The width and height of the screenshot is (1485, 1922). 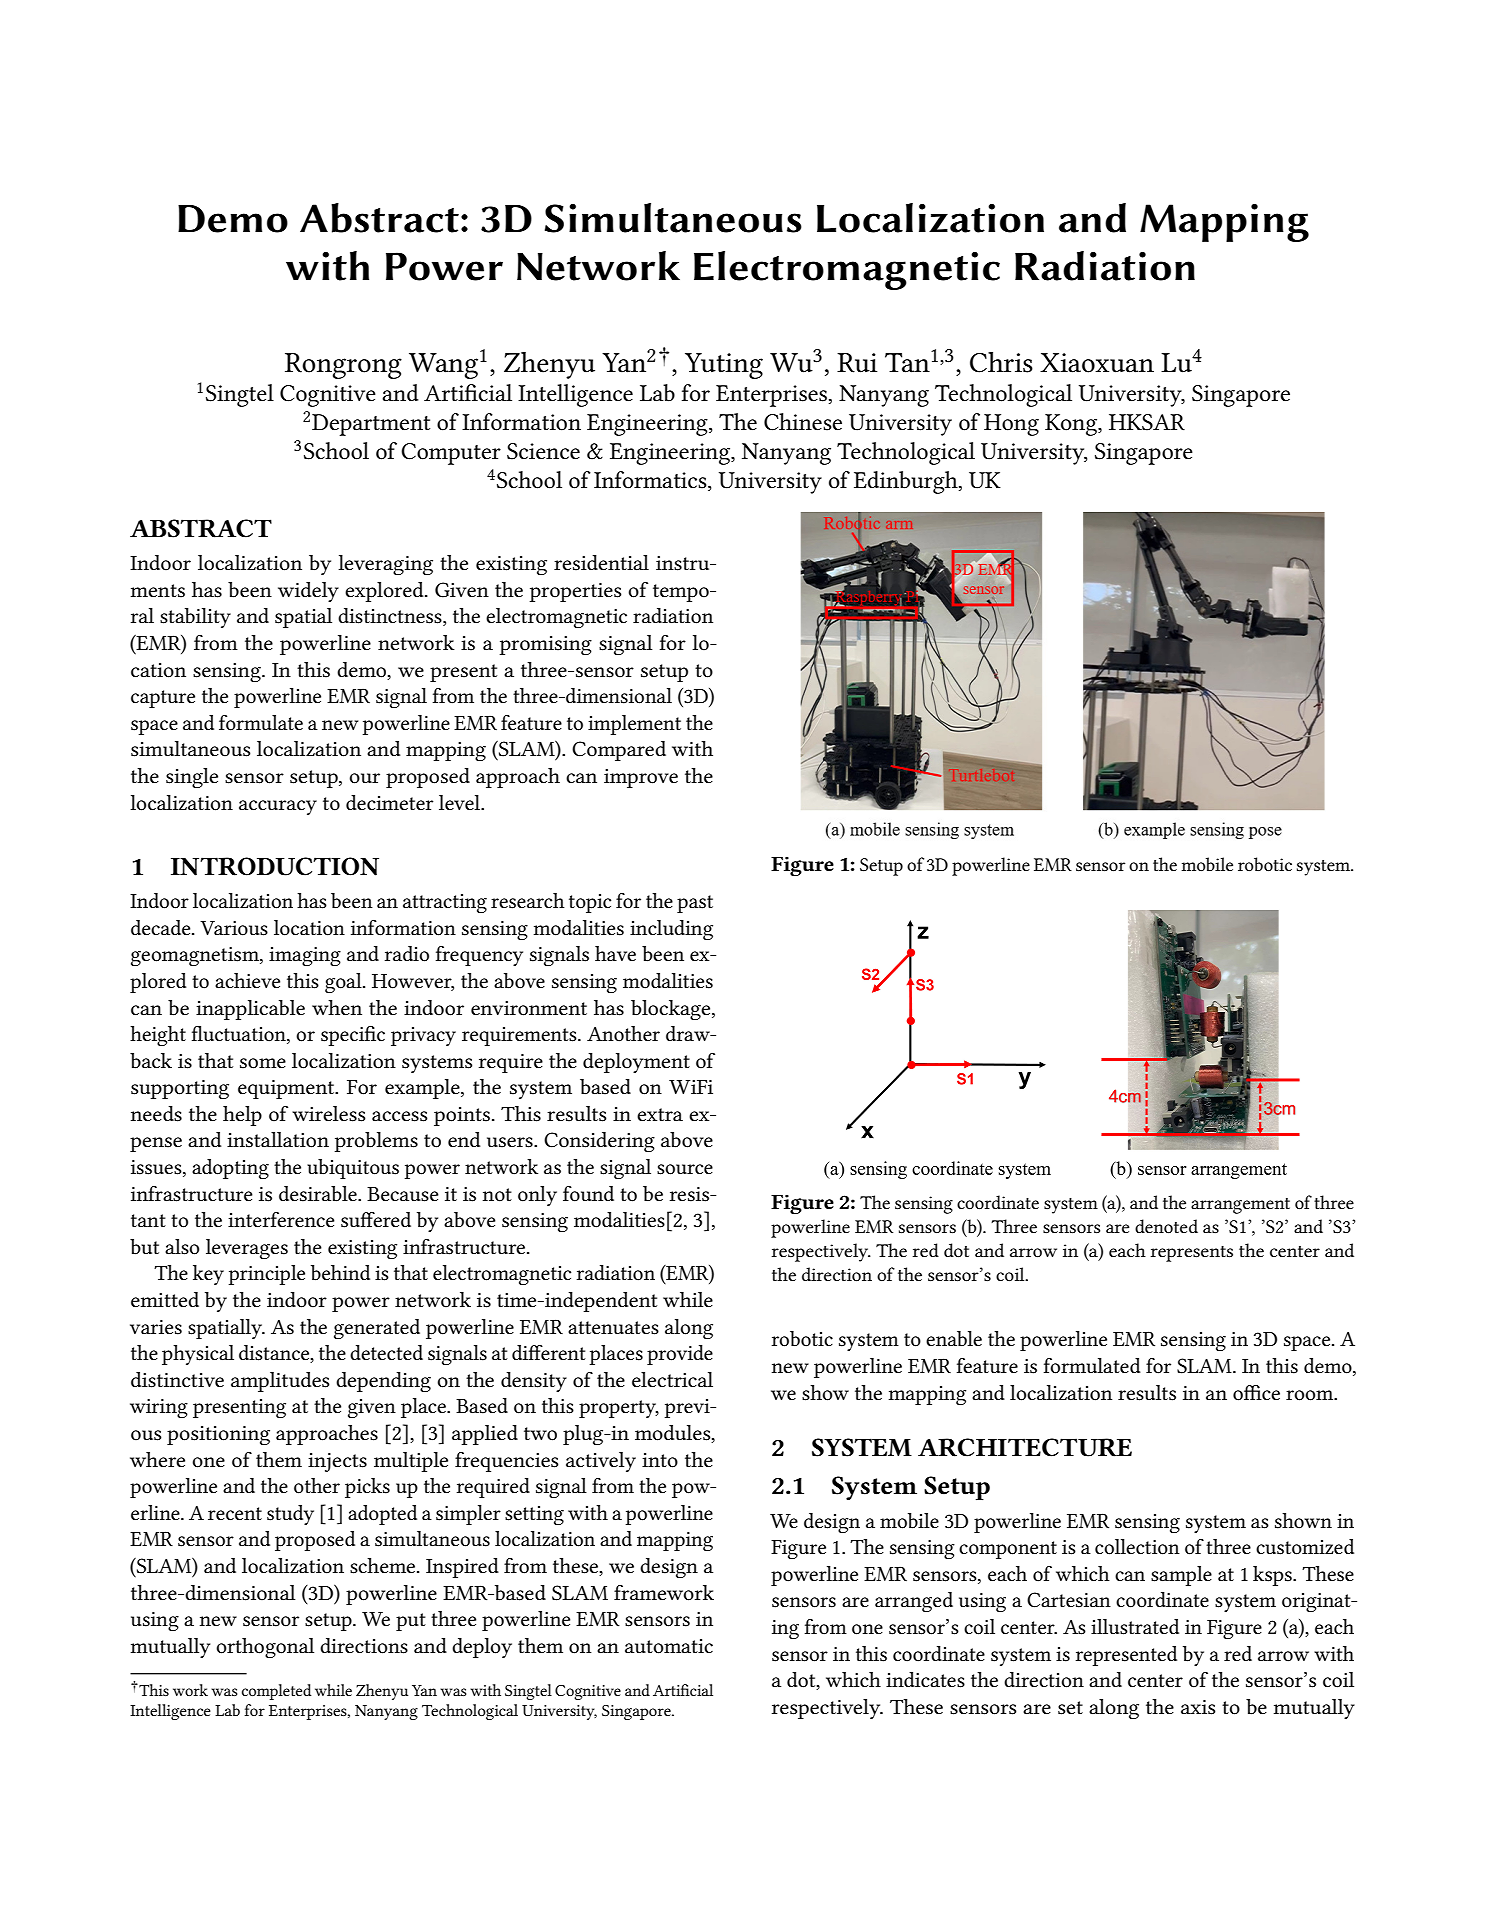 I want to click on leverages, so click(x=247, y=1249).
